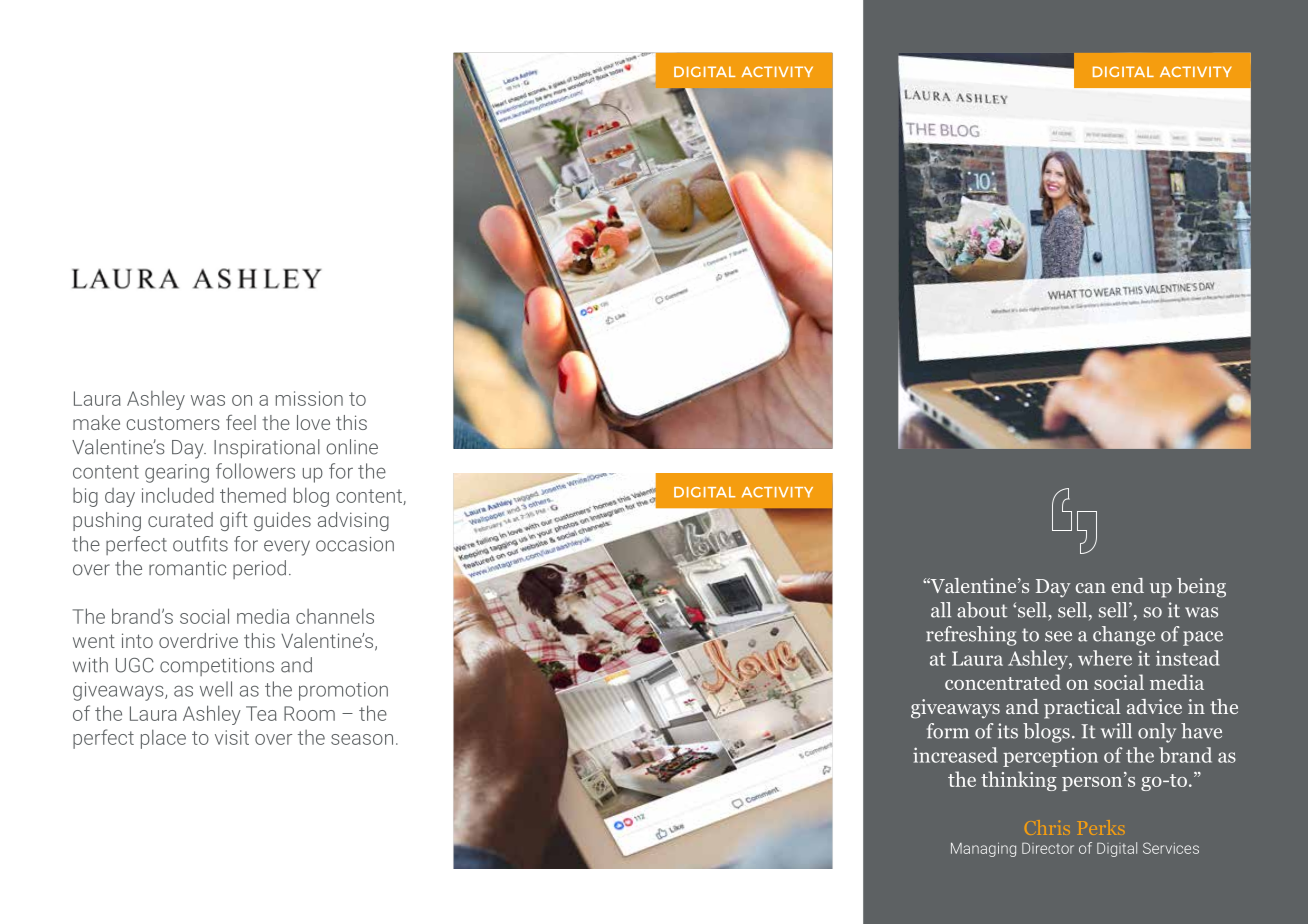  I want to click on well, so click(216, 689).
